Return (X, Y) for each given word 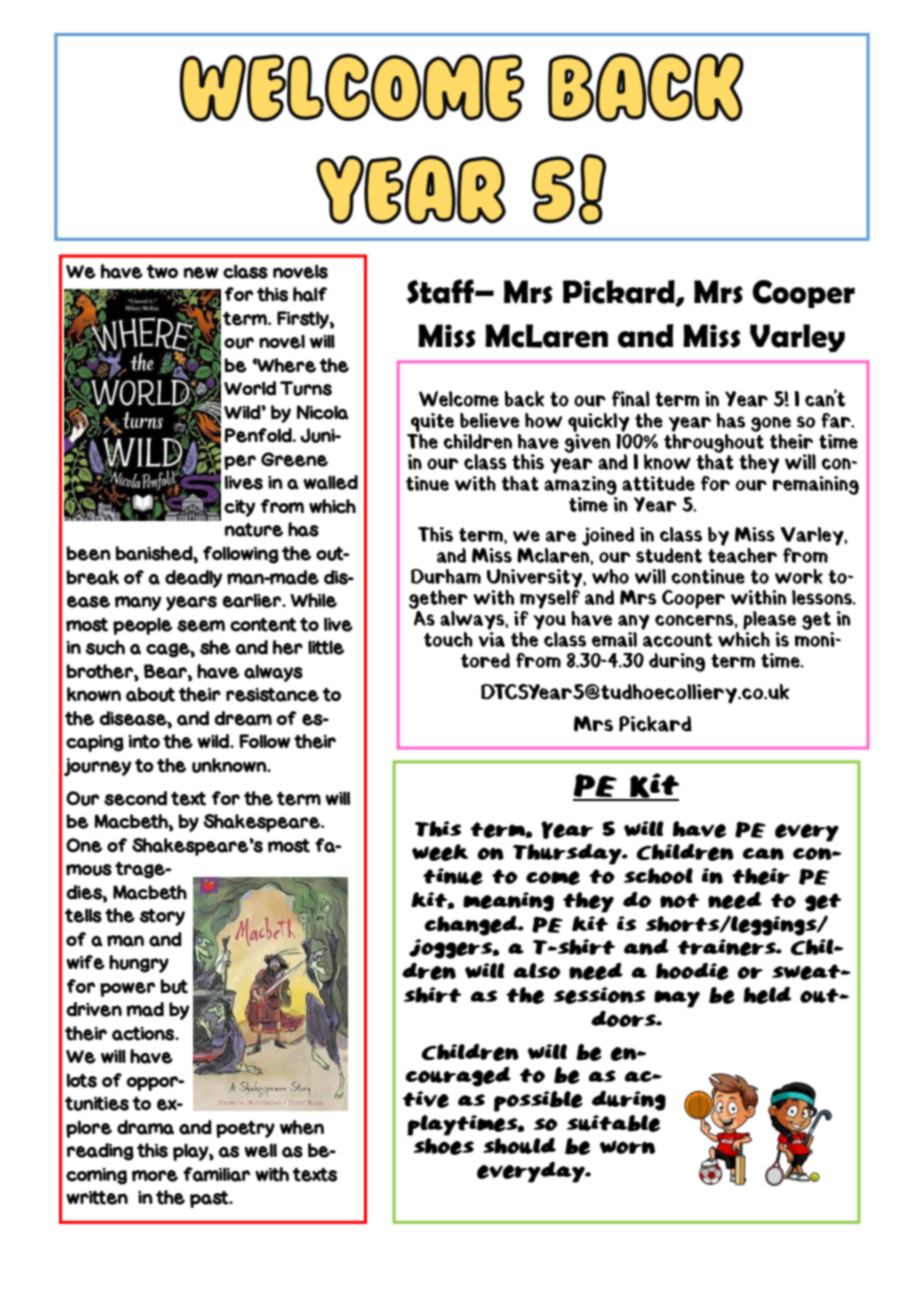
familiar (216, 1174)
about (150, 694)
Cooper (803, 294)
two (162, 272)
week (440, 852)
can (763, 854)
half (310, 294)
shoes (443, 1146)
